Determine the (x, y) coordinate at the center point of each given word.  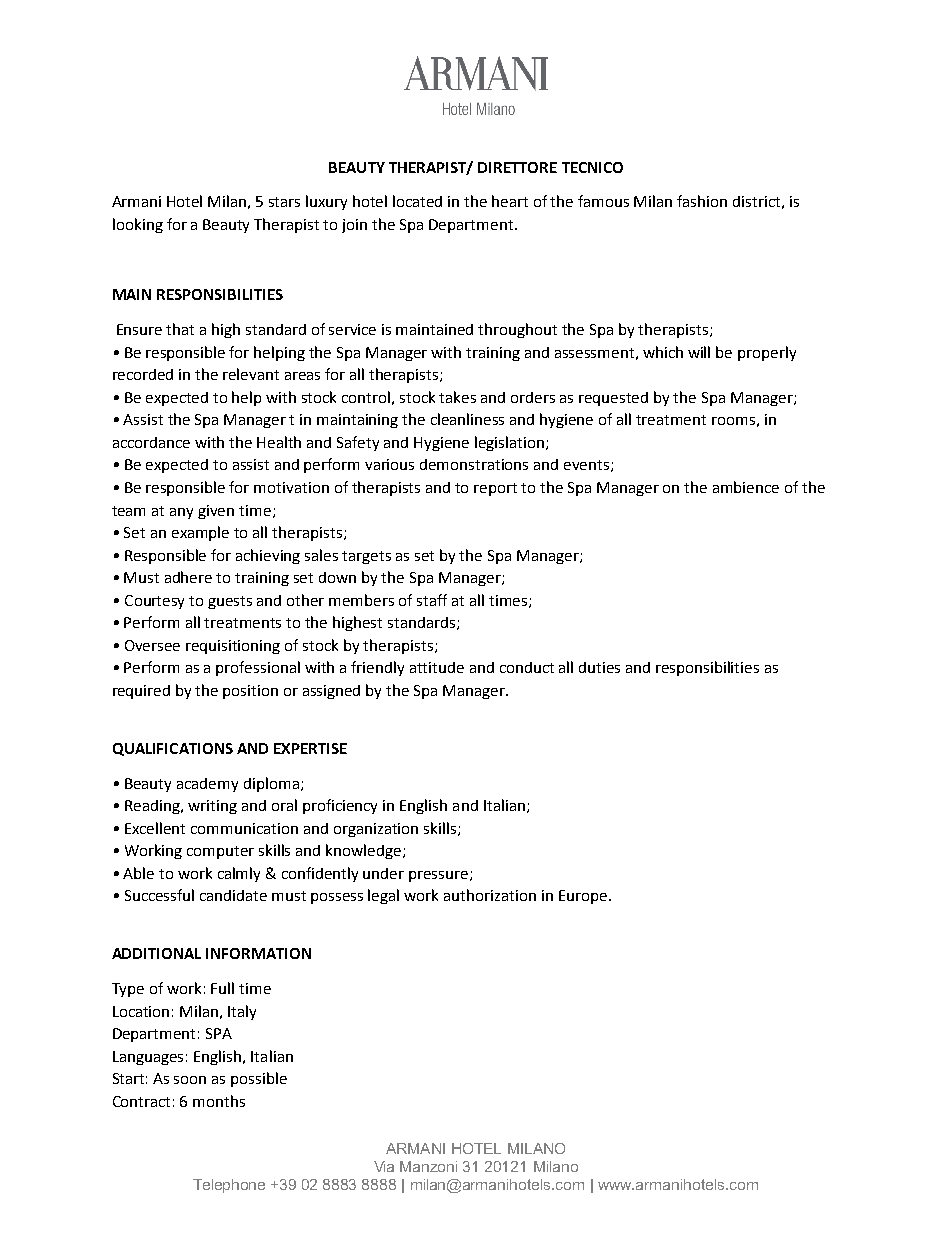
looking (138, 225)
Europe (583, 897)
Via (384, 1166)
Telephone (229, 1186)
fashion (702, 201)
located (417, 201)
